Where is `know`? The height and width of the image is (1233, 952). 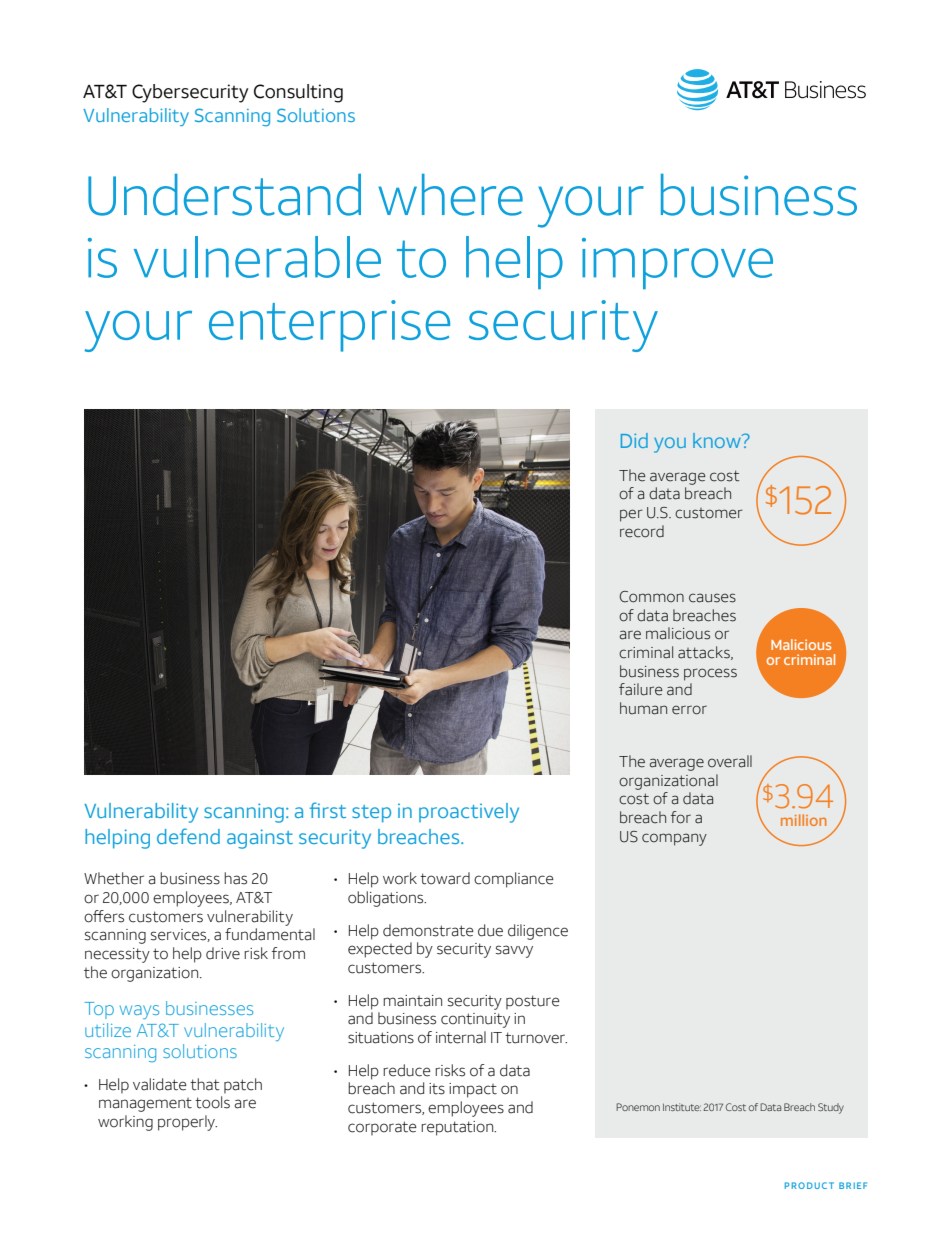 know is located at coordinates (718, 440).
